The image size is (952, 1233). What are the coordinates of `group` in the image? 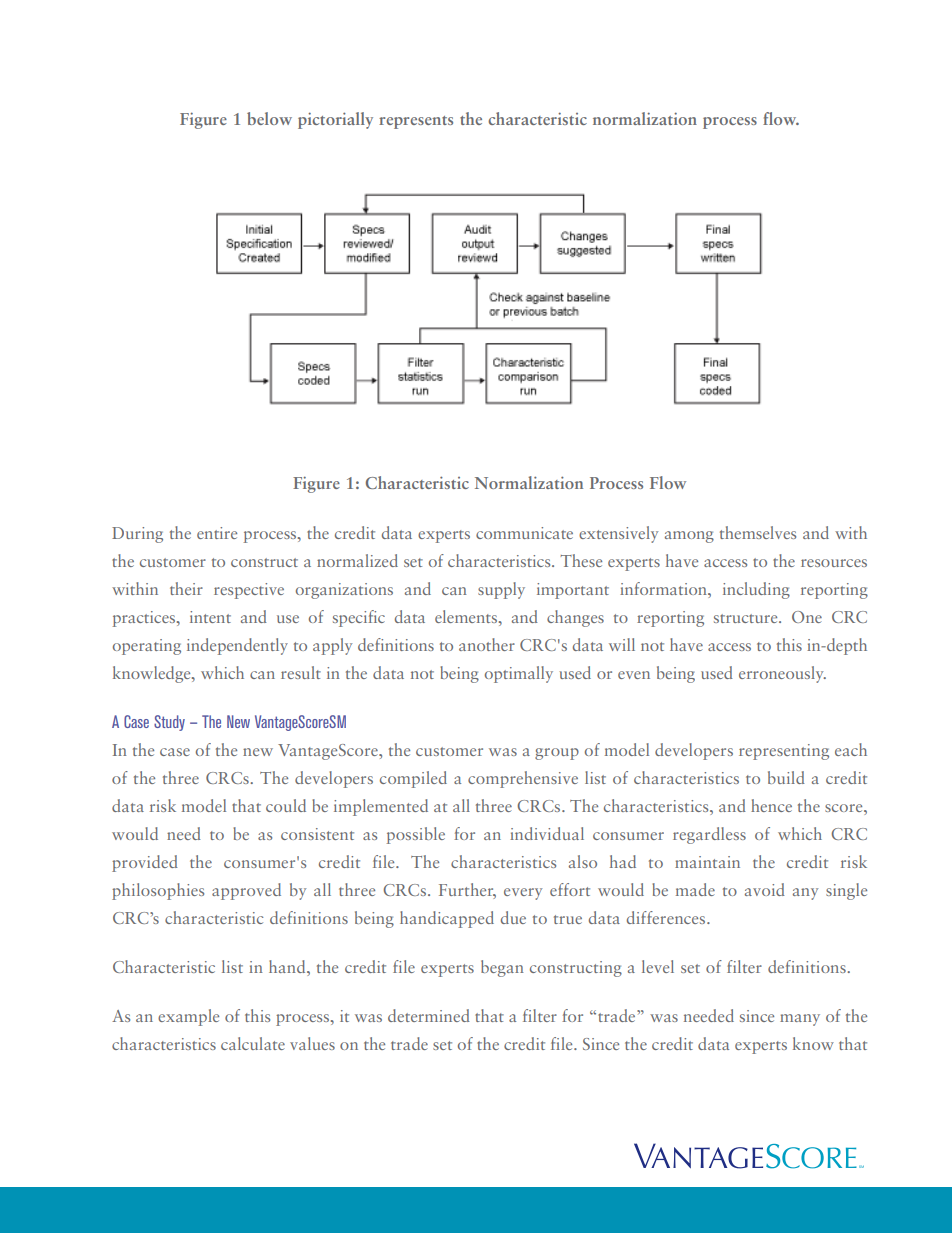 It's located at (557, 754).
